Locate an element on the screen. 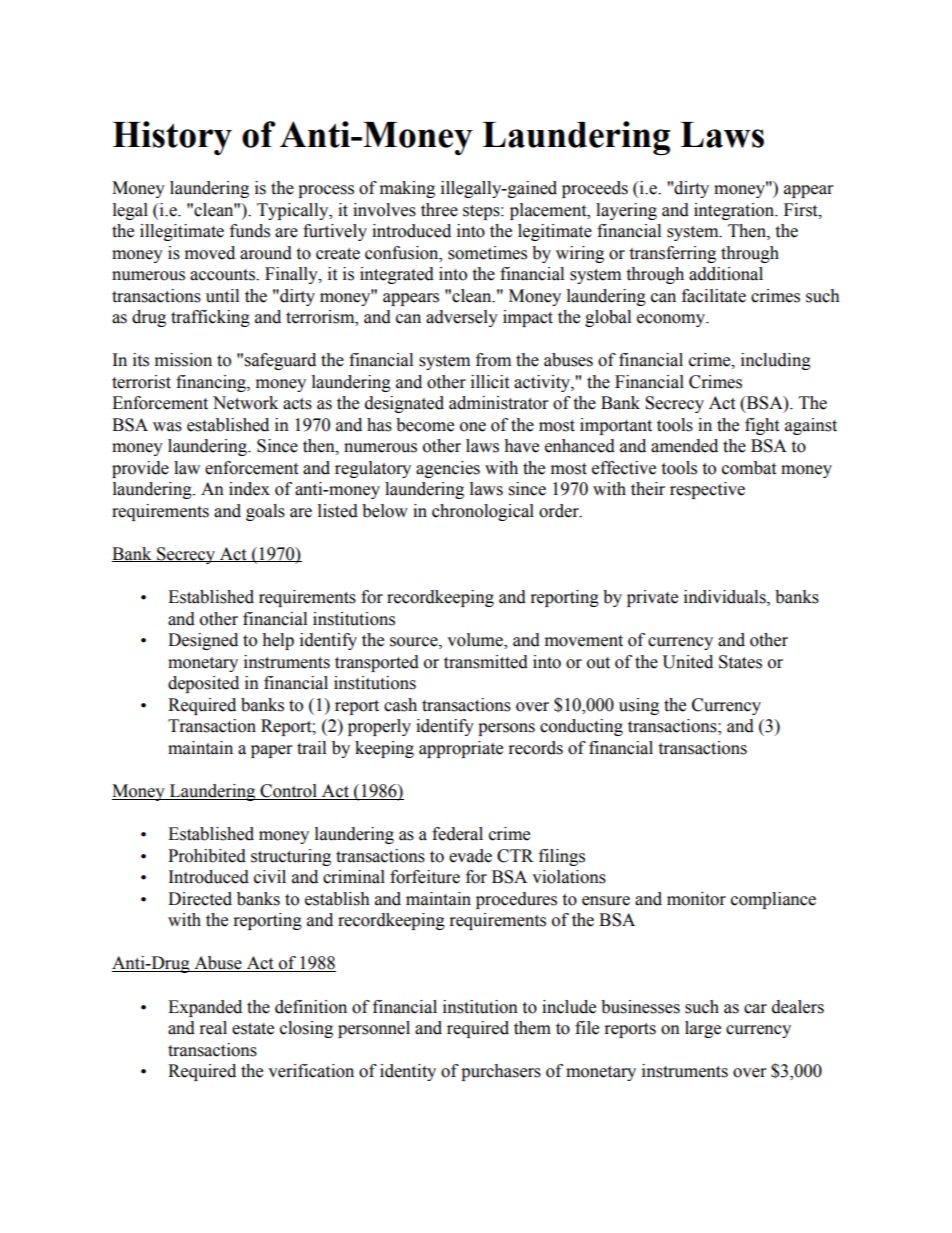 The image size is (952, 1233). real is located at coordinates (213, 1028).
